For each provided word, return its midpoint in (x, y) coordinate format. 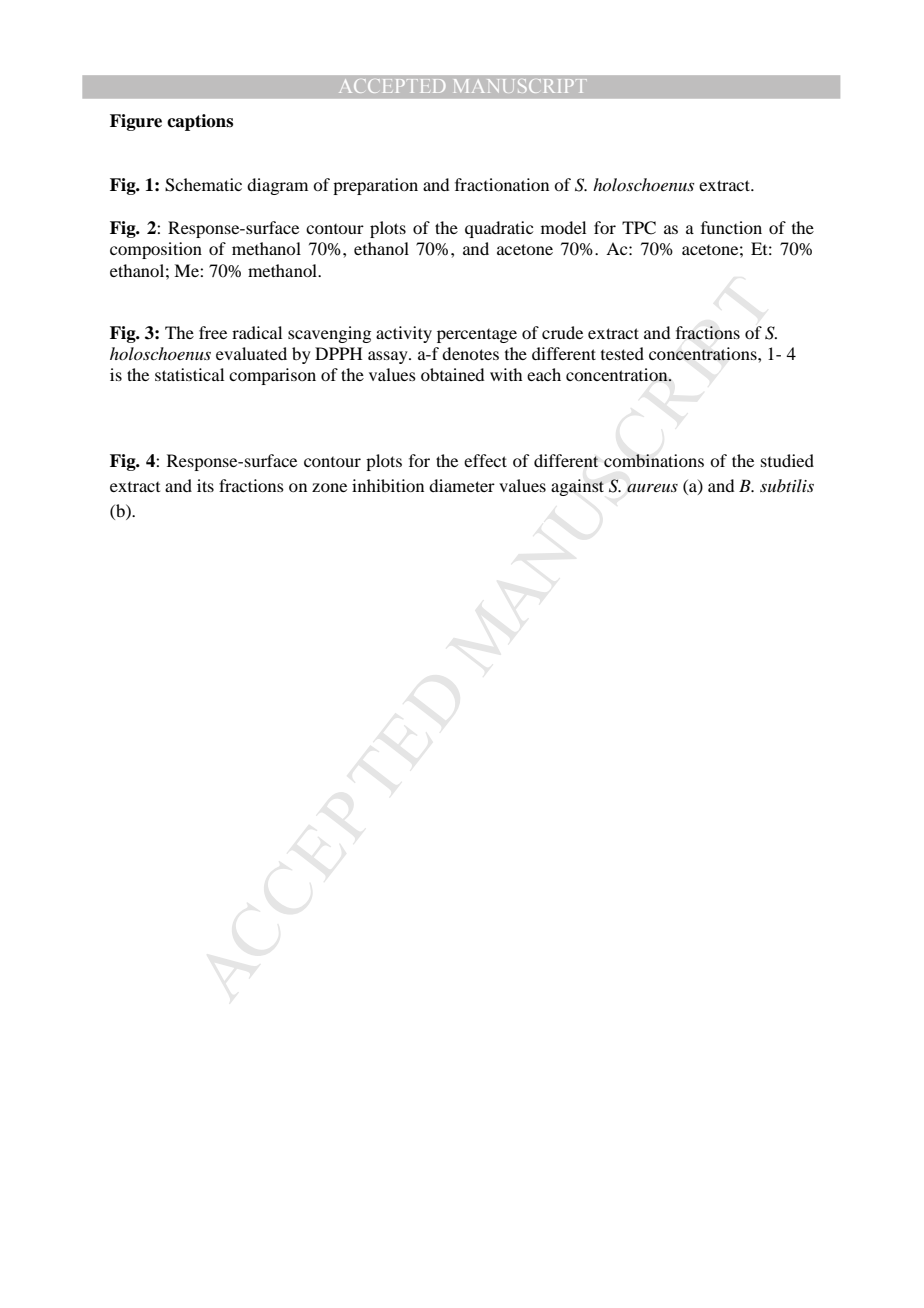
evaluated (251, 353)
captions (200, 122)
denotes (470, 353)
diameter (462, 485)
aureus (652, 488)
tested (622, 353)
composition (156, 250)
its (205, 485)
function (731, 227)
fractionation (502, 184)
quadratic (499, 229)
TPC (639, 228)
